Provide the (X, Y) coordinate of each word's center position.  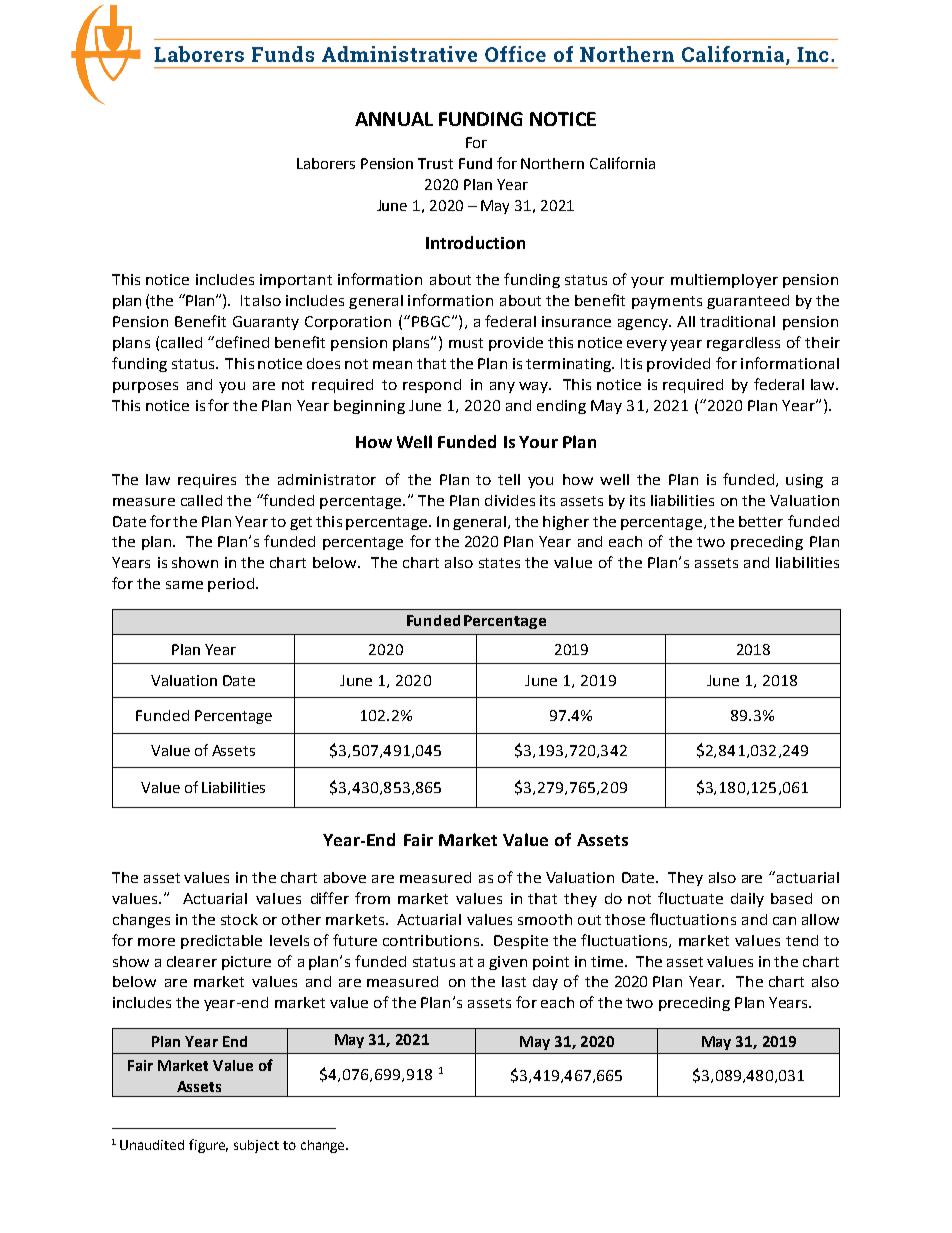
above (345, 877)
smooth (545, 919)
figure (208, 1146)
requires (207, 481)
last (514, 981)
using (804, 481)
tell (509, 479)
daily (747, 900)
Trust (435, 163)
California (622, 163)
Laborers (326, 163)
